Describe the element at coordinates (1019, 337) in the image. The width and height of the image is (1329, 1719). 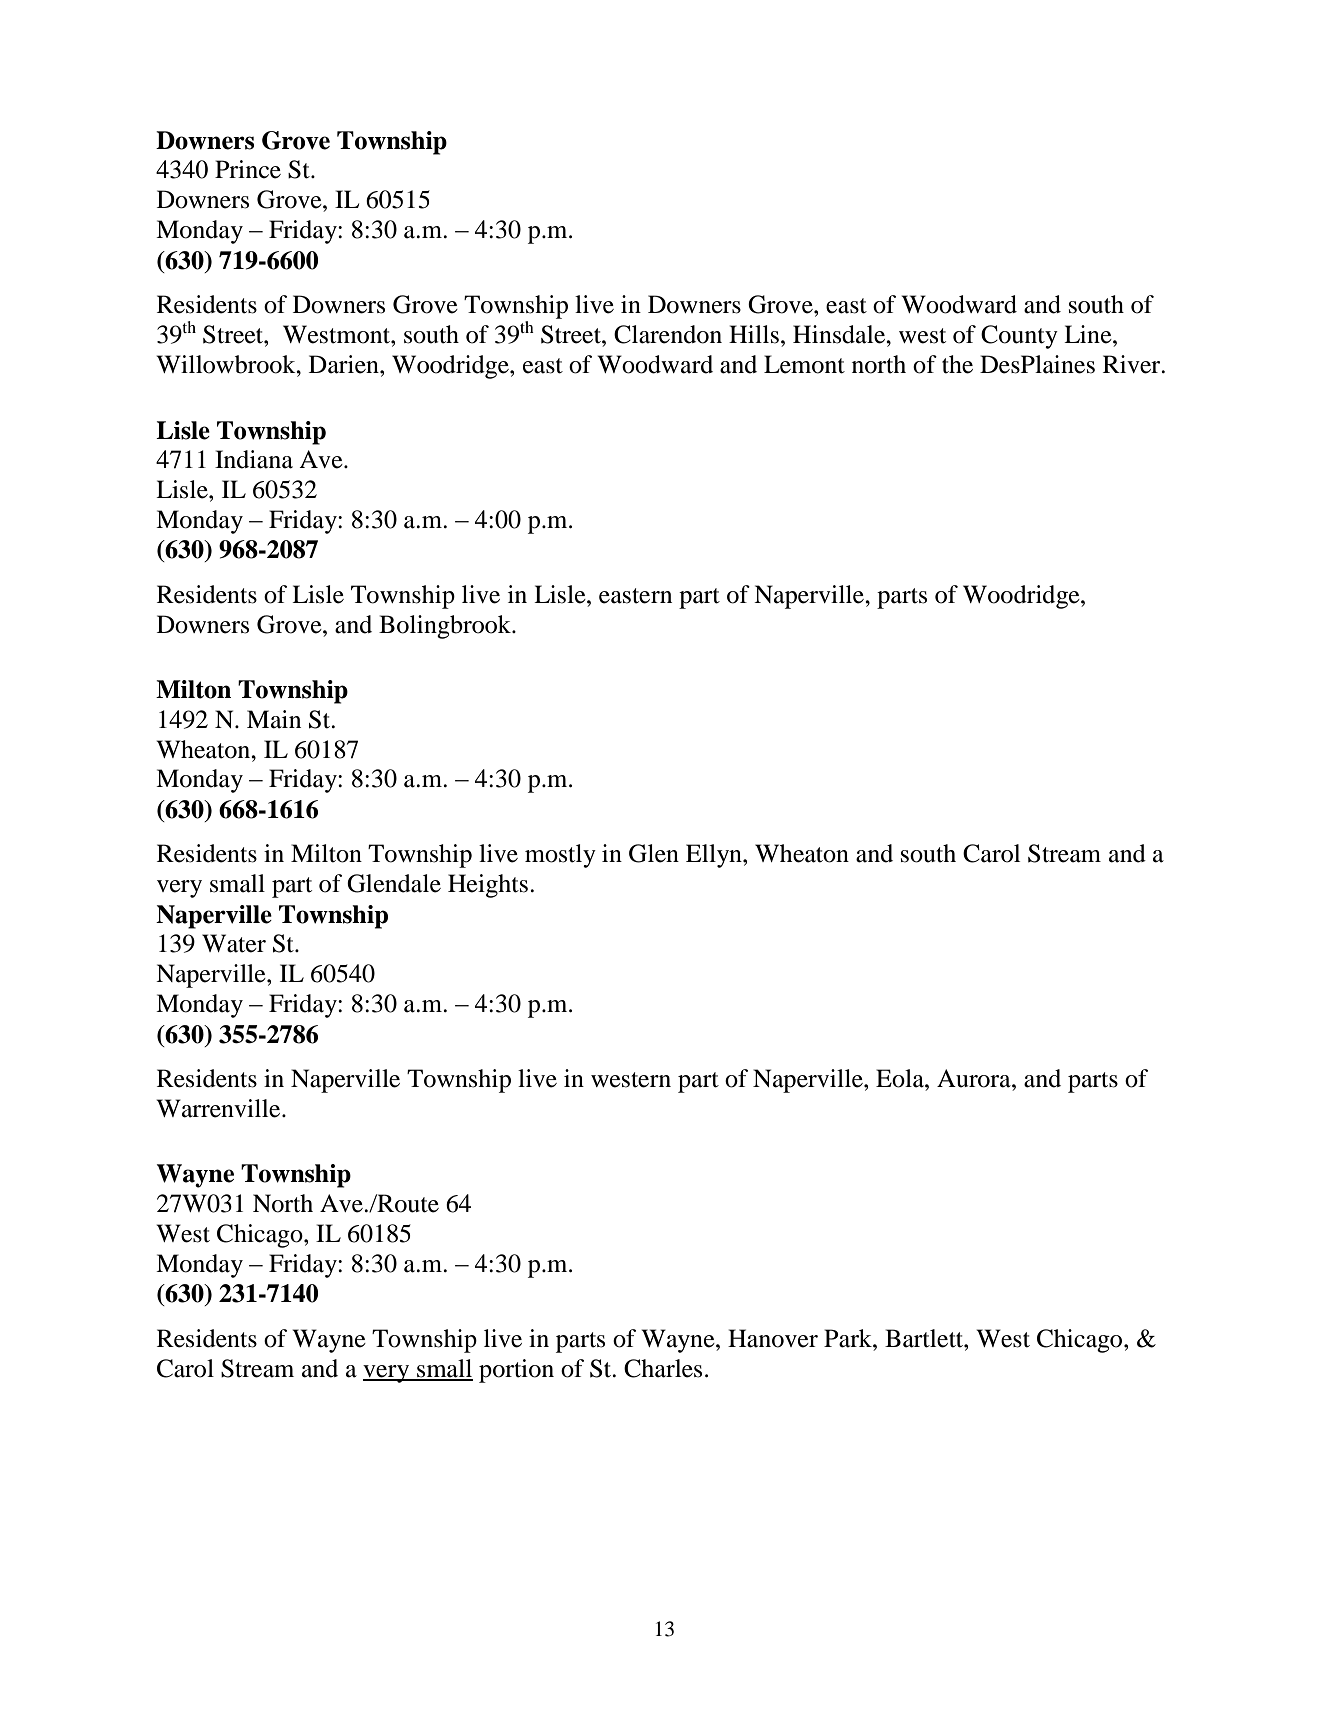
I see `County` at that location.
